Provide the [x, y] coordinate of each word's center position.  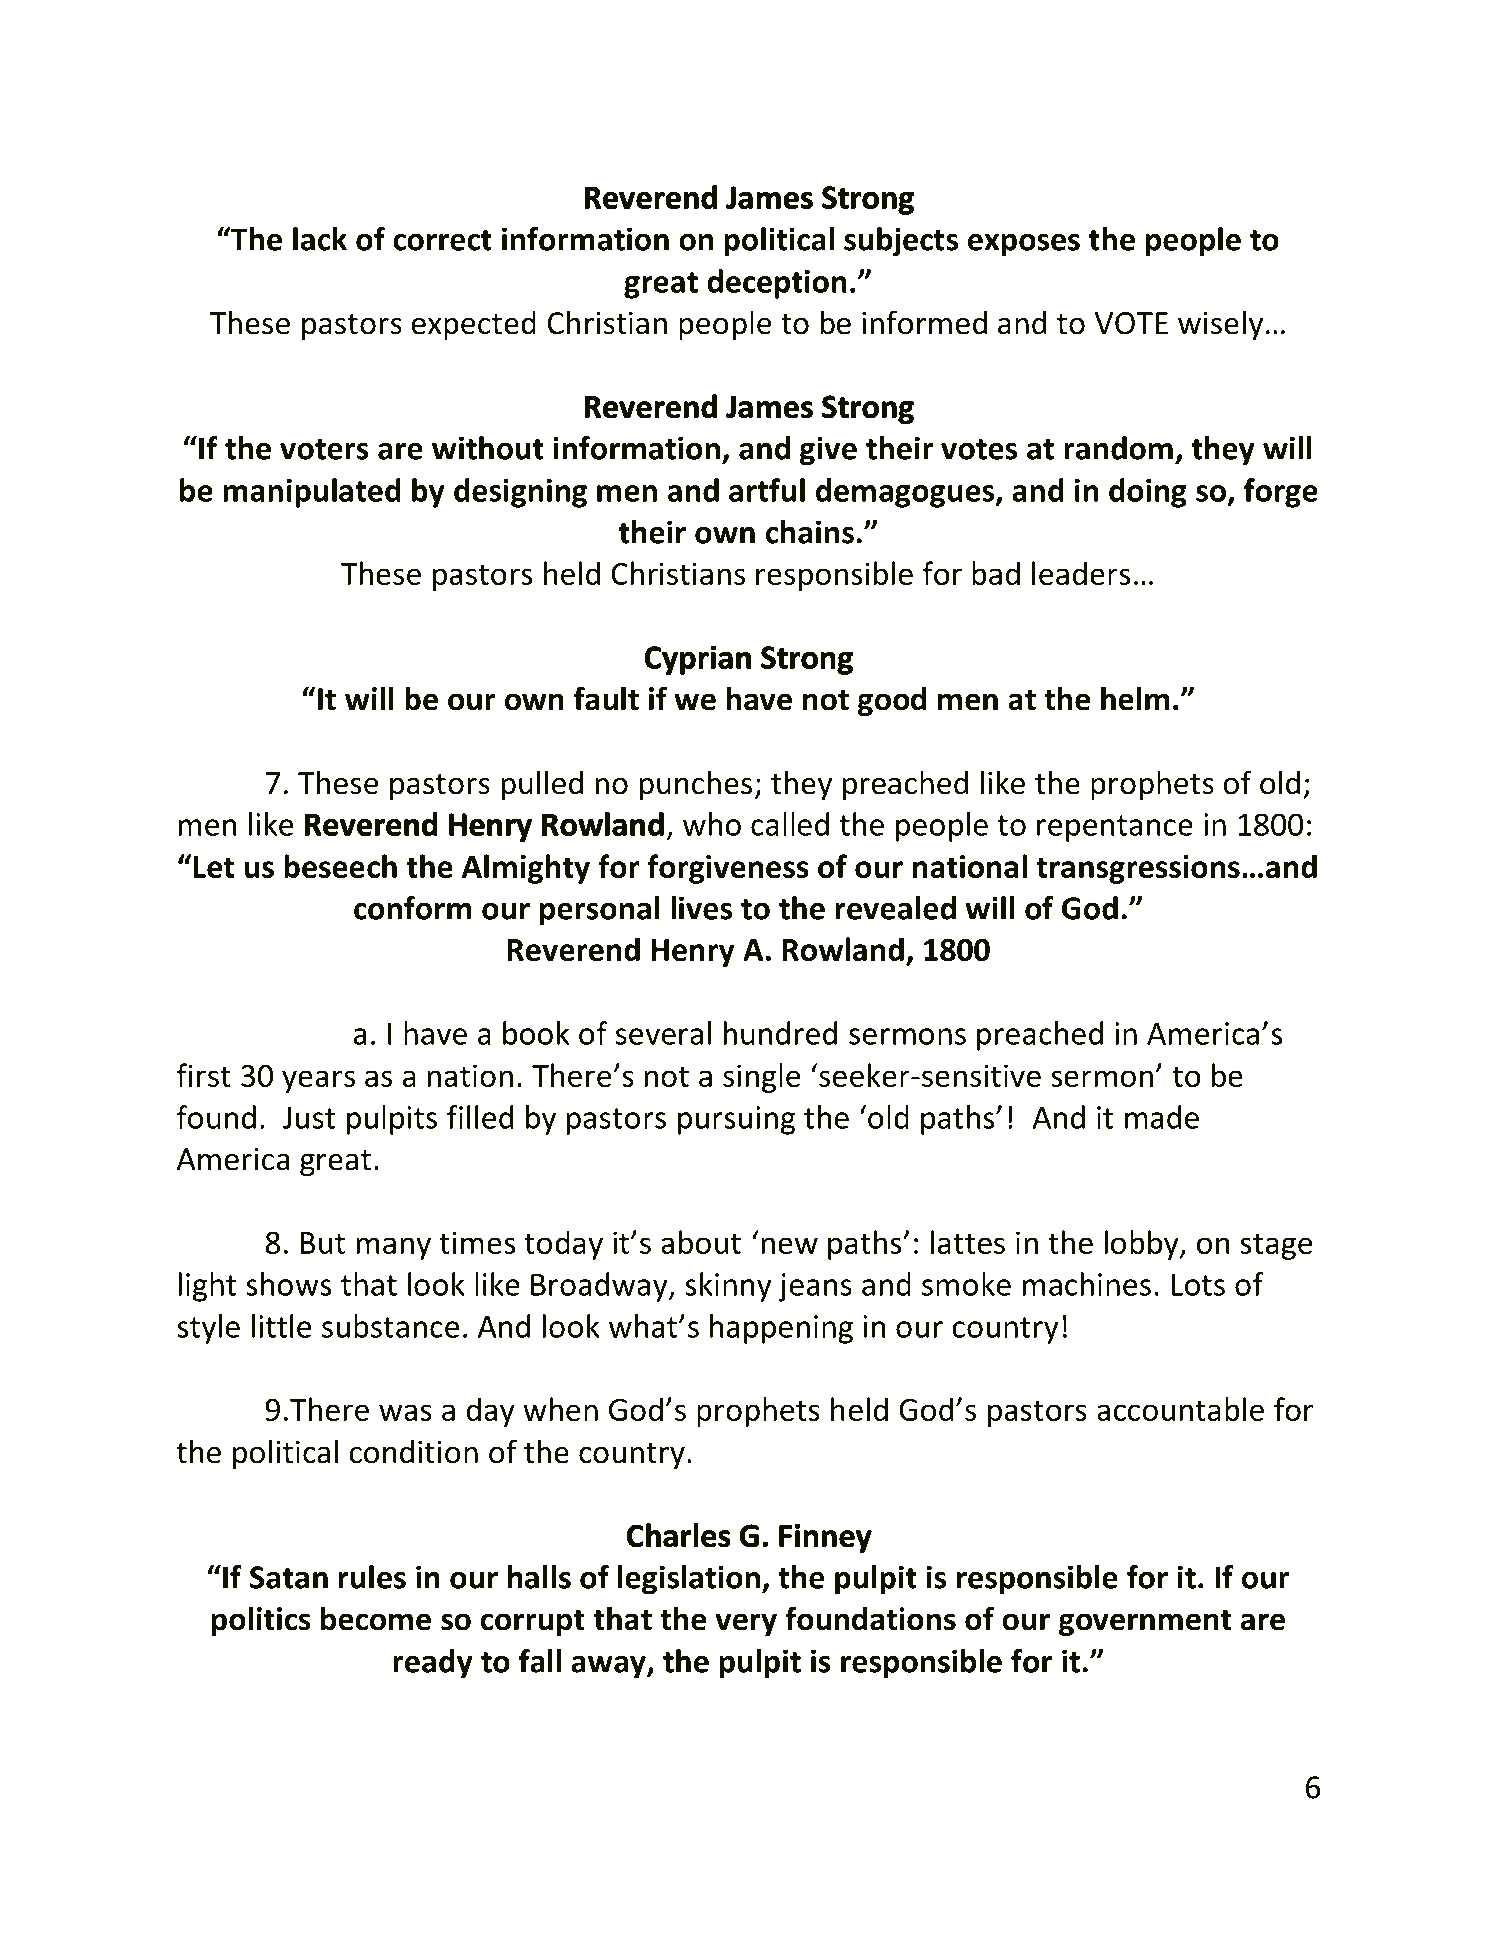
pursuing [736, 1120]
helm [1135, 698]
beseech [340, 866]
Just [309, 1117]
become [376, 1618]
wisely [1220, 325]
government [1145, 1623]
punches [696, 785]
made [1162, 1117]
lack [320, 239]
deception [777, 284]
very [746, 1624]
